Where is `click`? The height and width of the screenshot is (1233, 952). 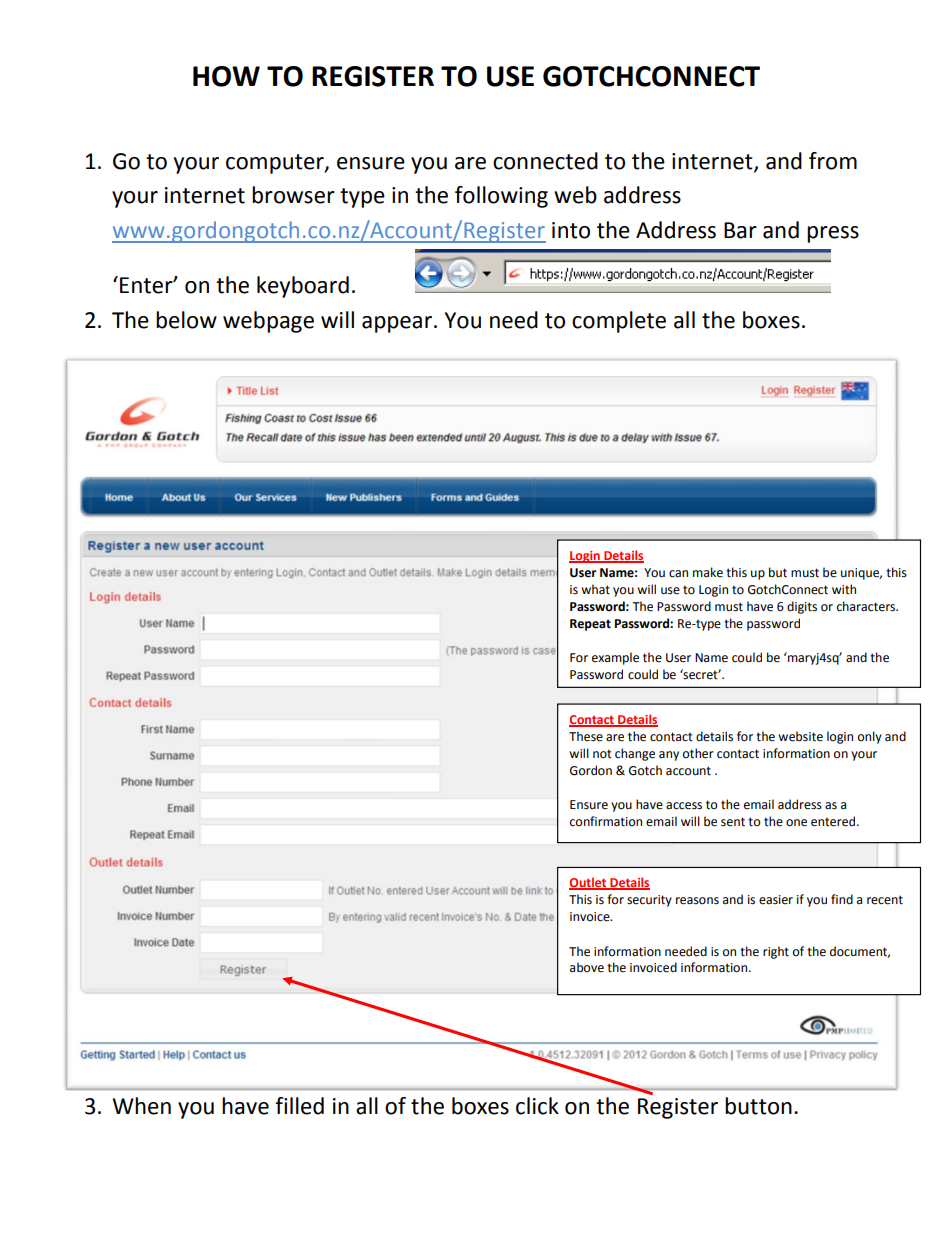 click is located at coordinates (537, 1106).
